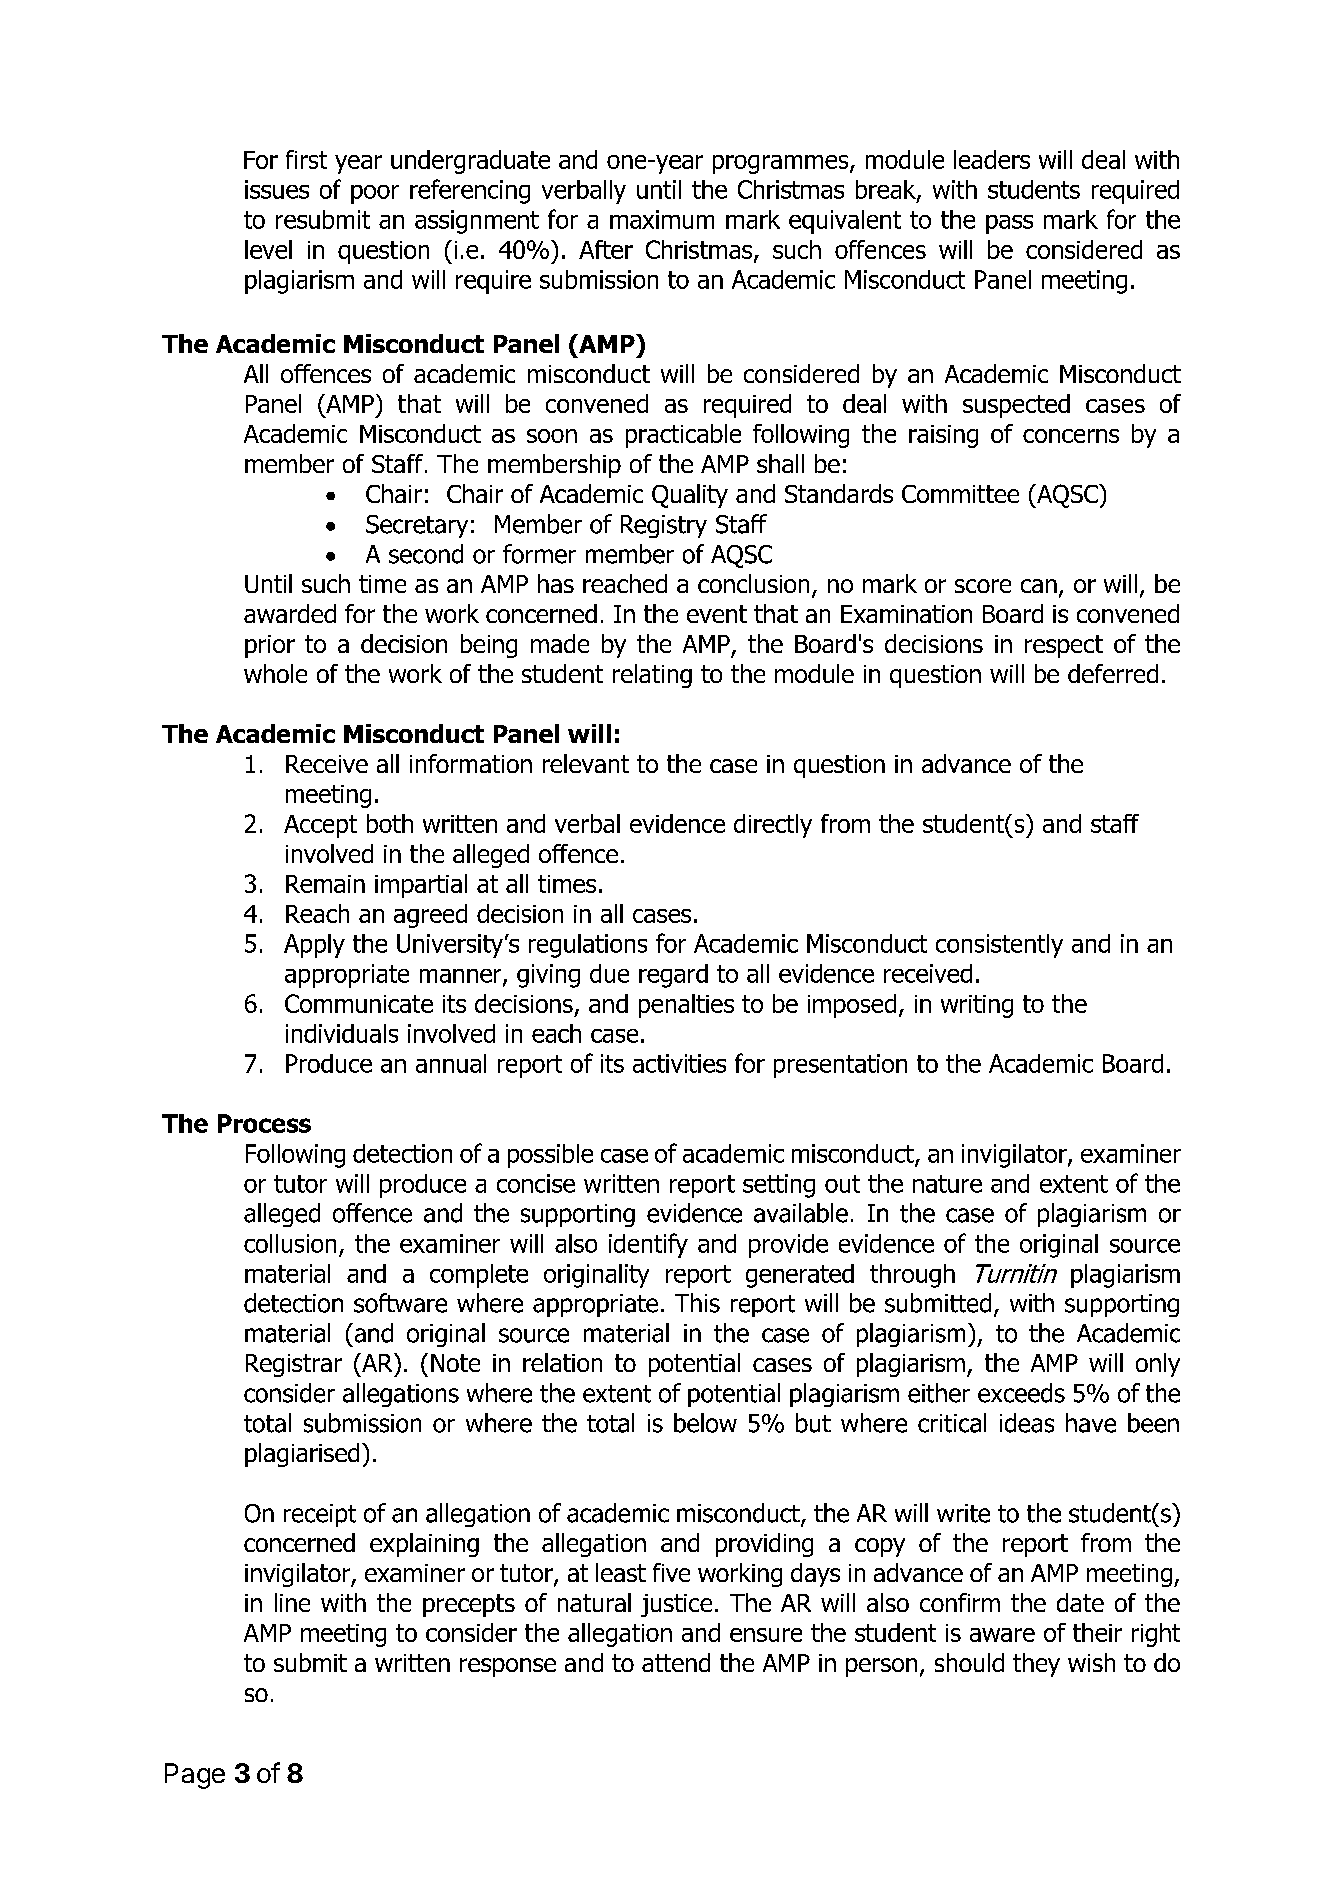  What do you see at coordinates (314, 946) in the image?
I see `Apply` at bounding box center [314, 946].
